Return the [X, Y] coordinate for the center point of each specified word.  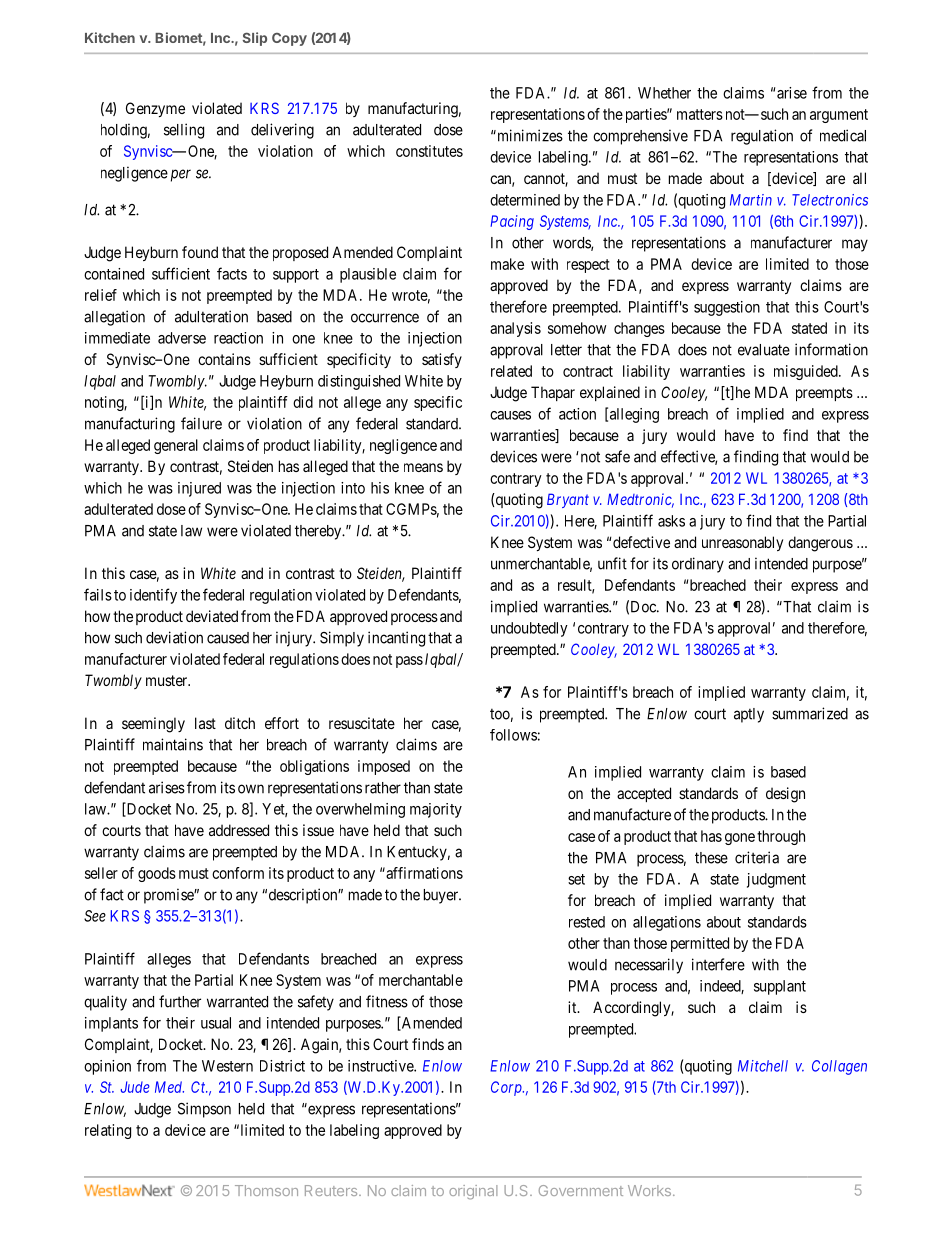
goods [157, 874]
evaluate [764, 350]
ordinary [698, 565]
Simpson [204, 1110]
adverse [182, 338]
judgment [776, 880]
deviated [212, 616]
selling [184, 131]
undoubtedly [529, 629]
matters [700, 114]
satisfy [442, 360]
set [576, 879]
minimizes [529, 135]
